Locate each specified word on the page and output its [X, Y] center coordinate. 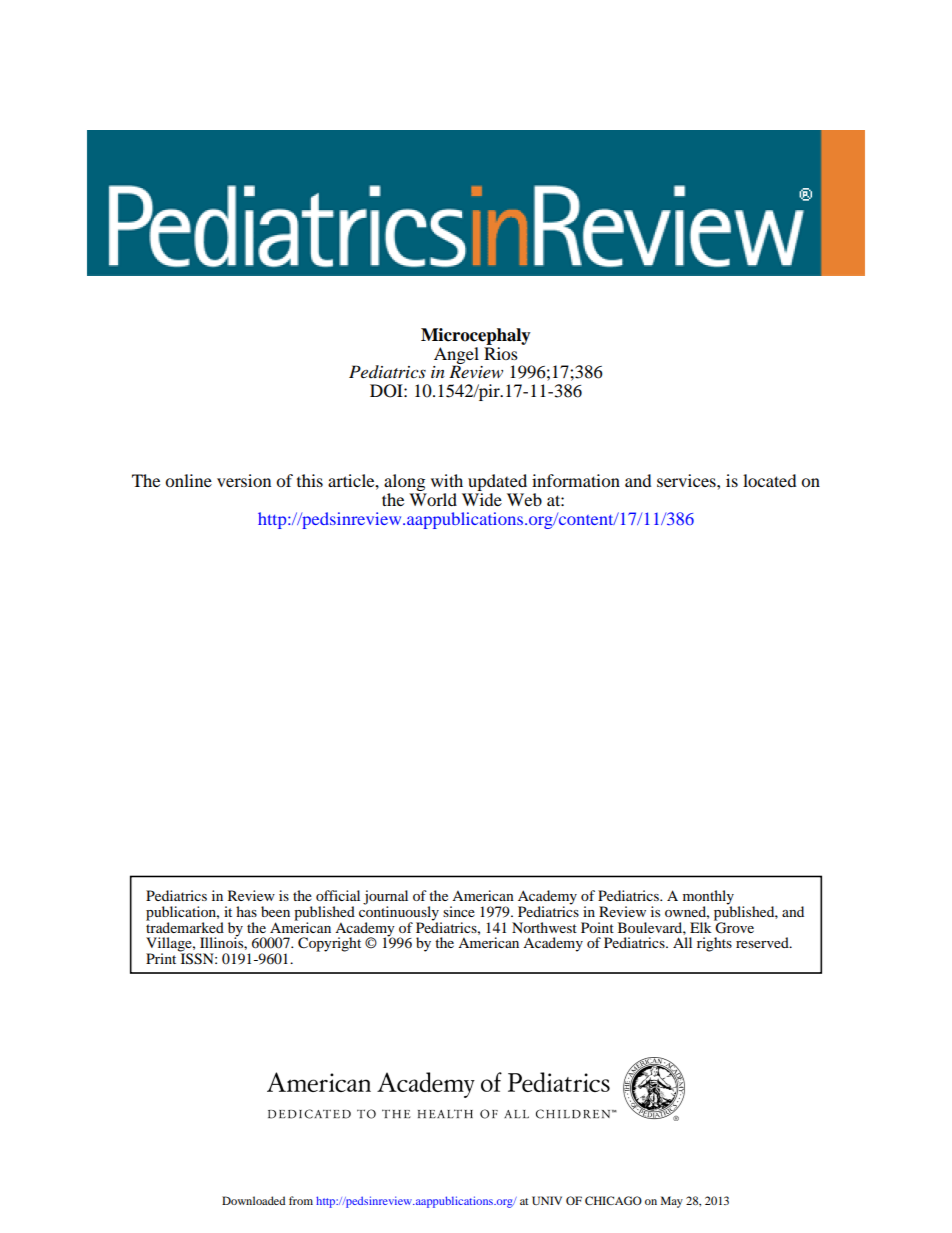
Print [161, 958]
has [246, 911]
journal [385, 898]
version [244, 480]
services [687, 480]
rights [714, 944]
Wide [482, 499]
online [188, 480]
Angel [456, 356]
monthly [708, 898]
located [770, 480]
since [459, 911]
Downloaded [253, 1200]
